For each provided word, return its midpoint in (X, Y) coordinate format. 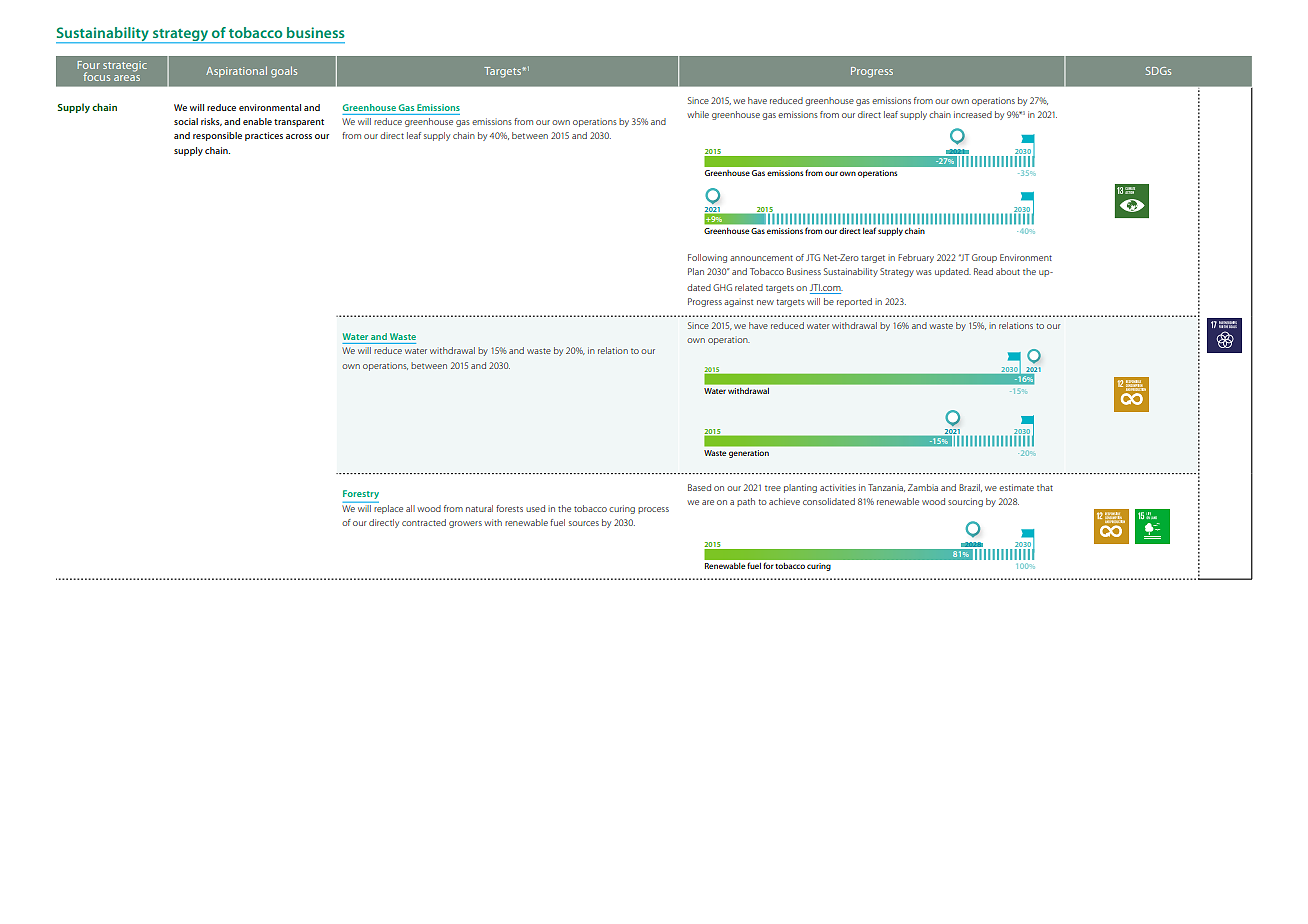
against (739, 303)
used (535, 508)
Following (707, 258)
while (698, 114)
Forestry (361, 494)
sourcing (965, 502)
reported (854, 302)
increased (973, 114)
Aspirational (236, 71)
